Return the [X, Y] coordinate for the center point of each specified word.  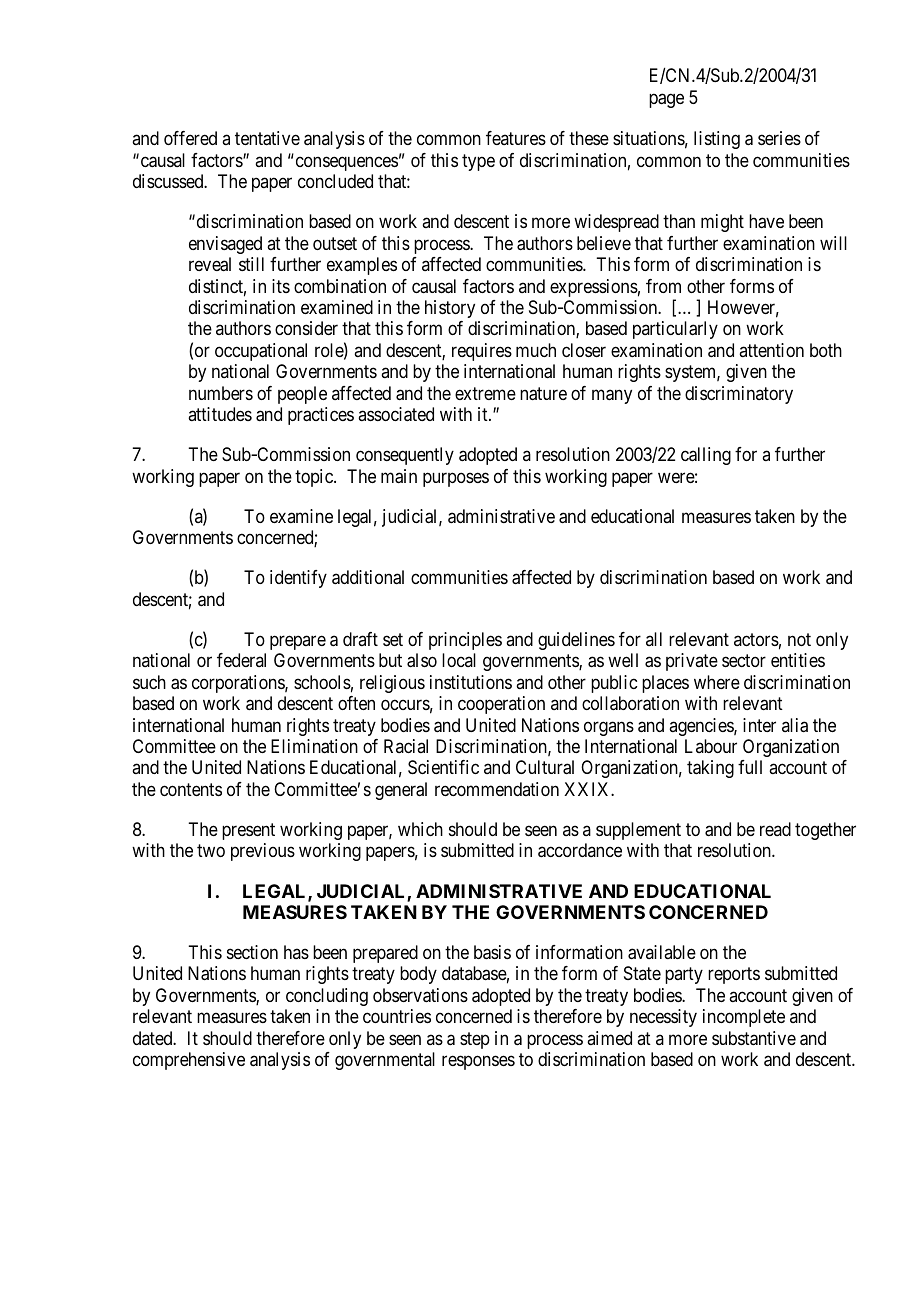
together [825, 831]
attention [771, 350]
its [281, 286]
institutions [471, 682]
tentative [267, 138]
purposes [456, 479]
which [420, 829]
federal [241, 660]
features [516, 138]
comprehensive [189, 1061]
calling [706, 456]
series [779, 138]
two [211, 851]
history [450, 309]
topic [315, 478]
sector [744, 661]
